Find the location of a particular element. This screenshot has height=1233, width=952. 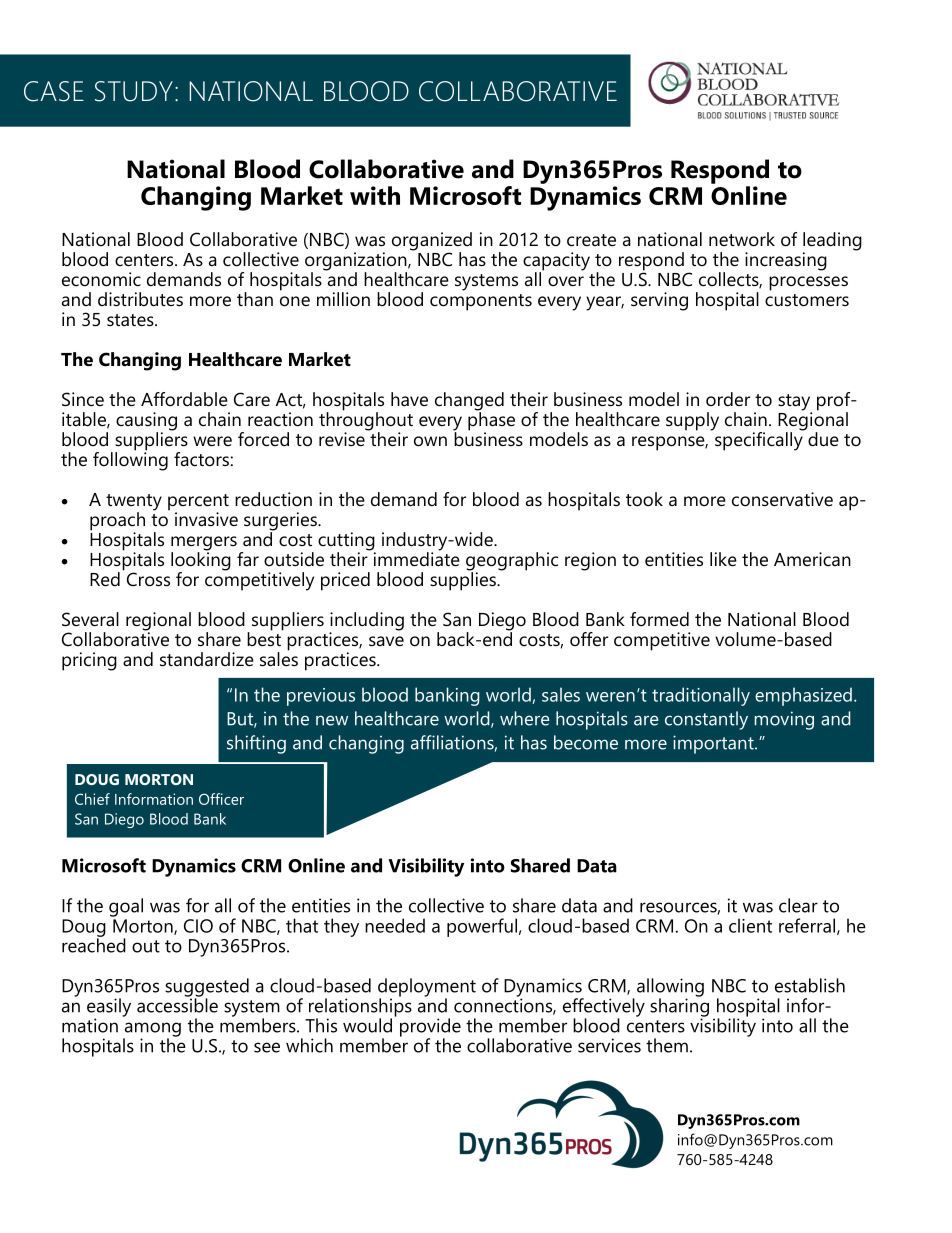

network is located at coordinates (742, 239).
